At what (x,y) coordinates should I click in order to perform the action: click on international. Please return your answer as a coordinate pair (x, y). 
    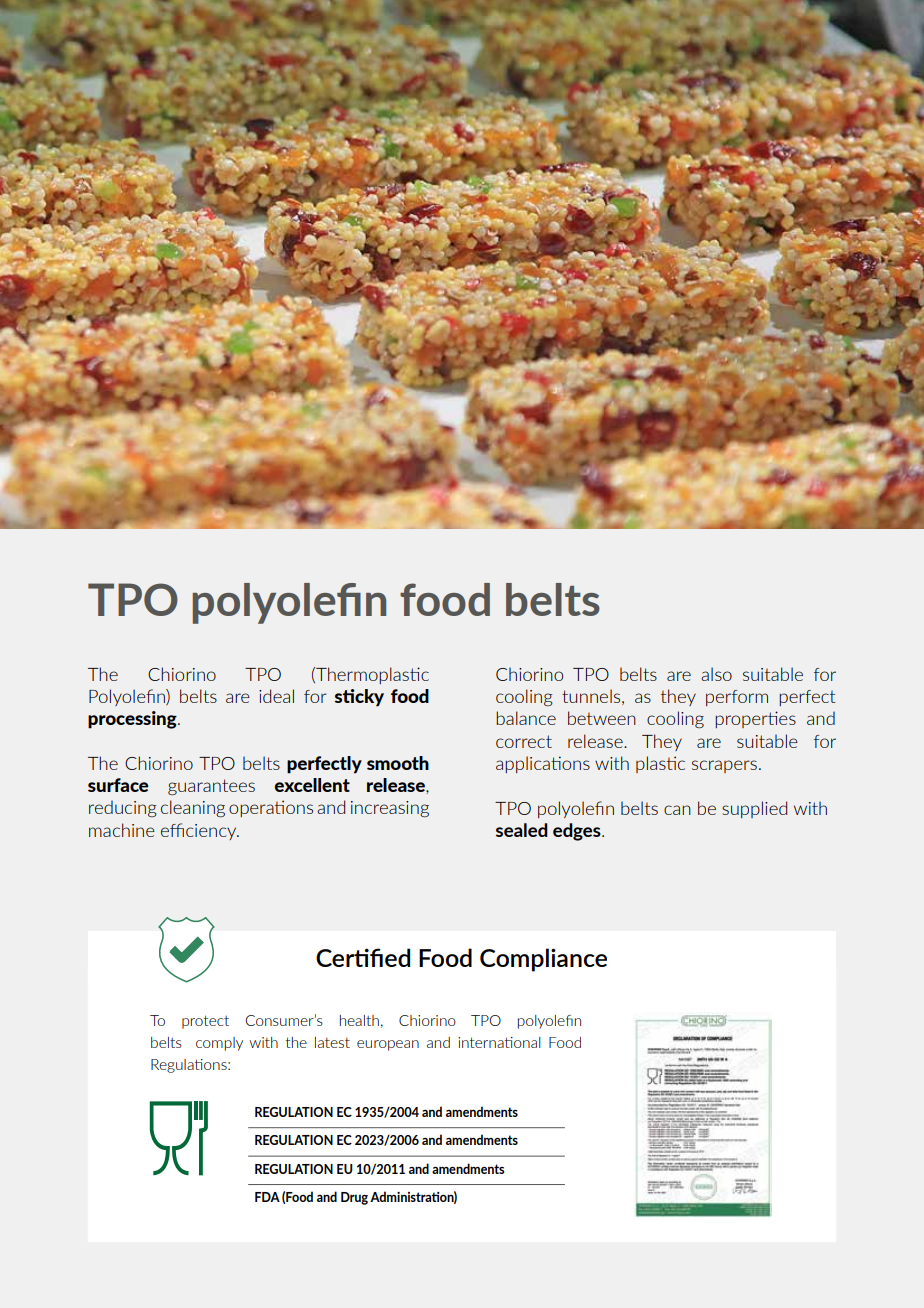
    Looking at the image, I should click on (499, 1042).
